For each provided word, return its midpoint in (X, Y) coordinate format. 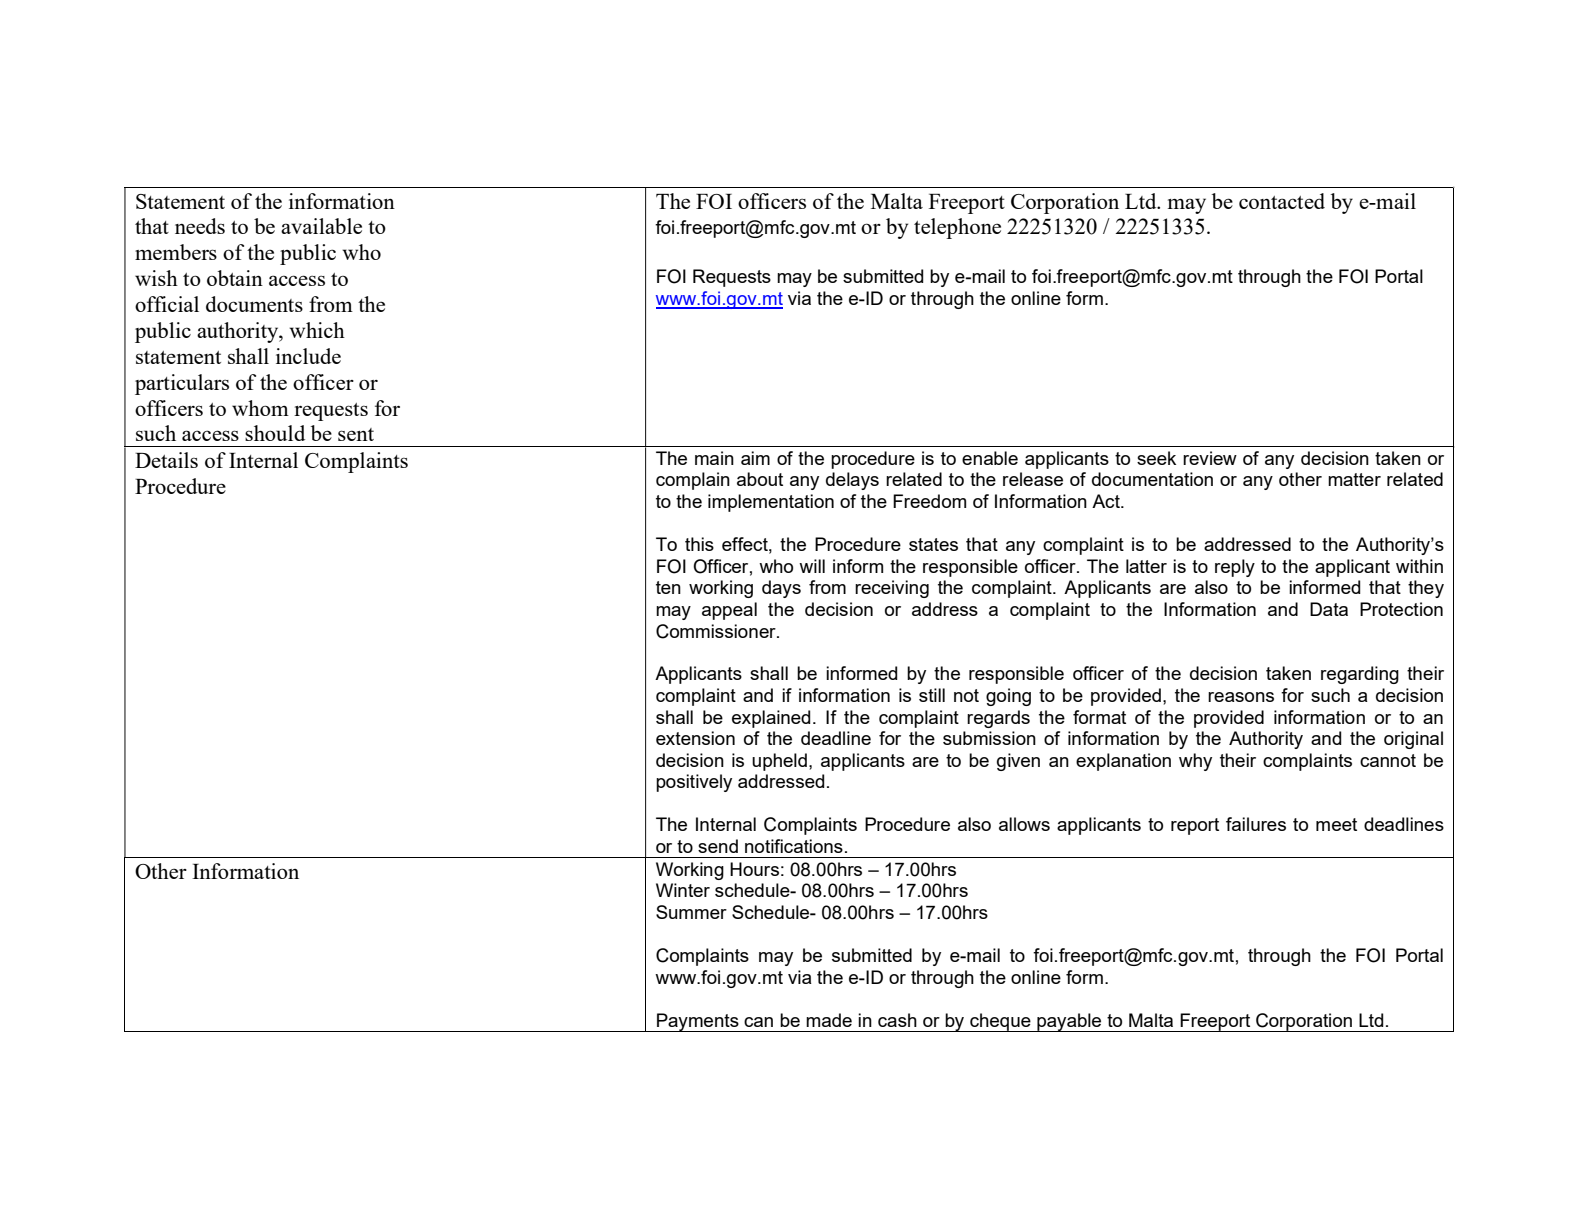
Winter (683, 890)
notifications (794, 846)
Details (166, 460)
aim (755, 458)
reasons (1241, 697)
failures (1256, 824)
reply (1235, 568)
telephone (957, 228)
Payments (698, 1022)
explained (771, 719)
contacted (1282, 201)
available (321, 226)
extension (695, 738)
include (308, 356)
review (1210, 458)
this (699, 544)
